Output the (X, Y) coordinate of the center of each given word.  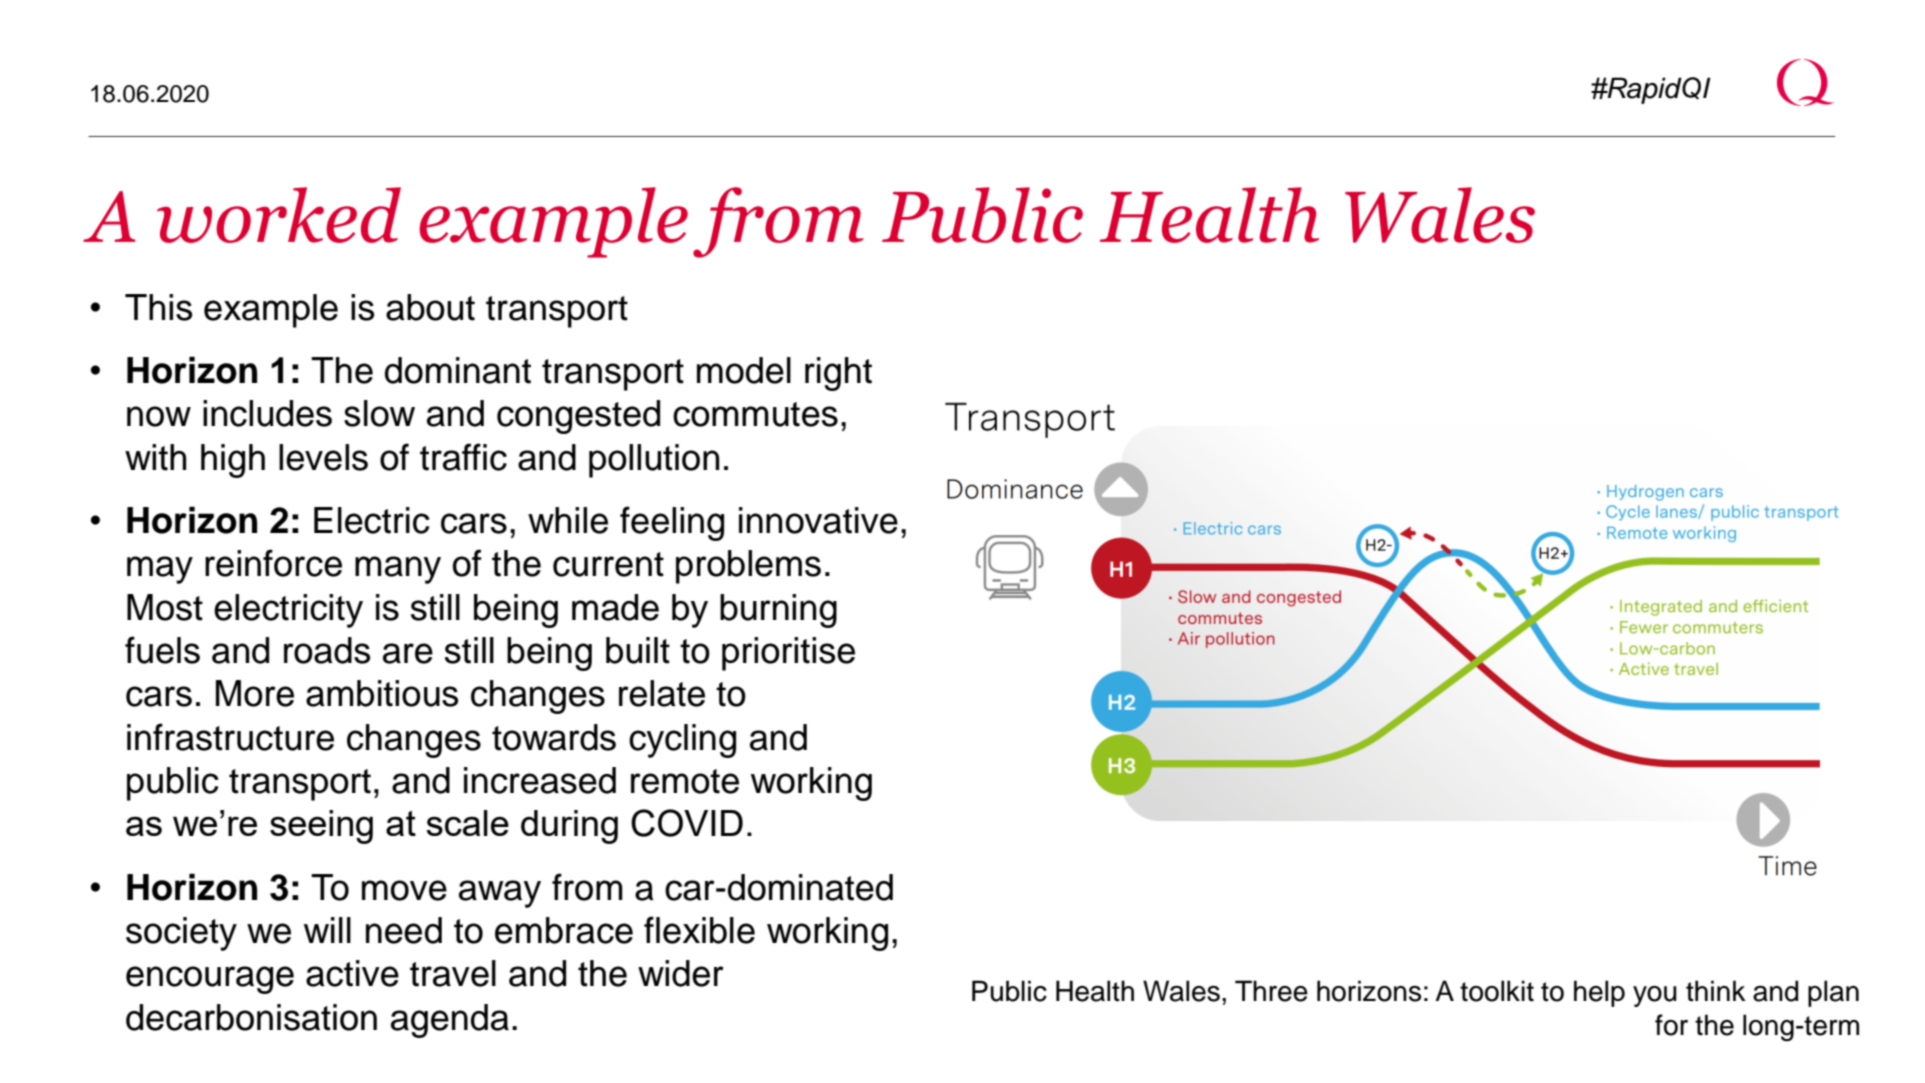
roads (327, 650)
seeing (321, 827)
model (744, 370)
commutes (755, 414)
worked (279, 215)
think (1716, 991)
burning (778, 611)
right (838, 374)
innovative (818, 520)
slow (379, 413)
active (352, 973)
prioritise (788, 654)
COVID (687, 823)
